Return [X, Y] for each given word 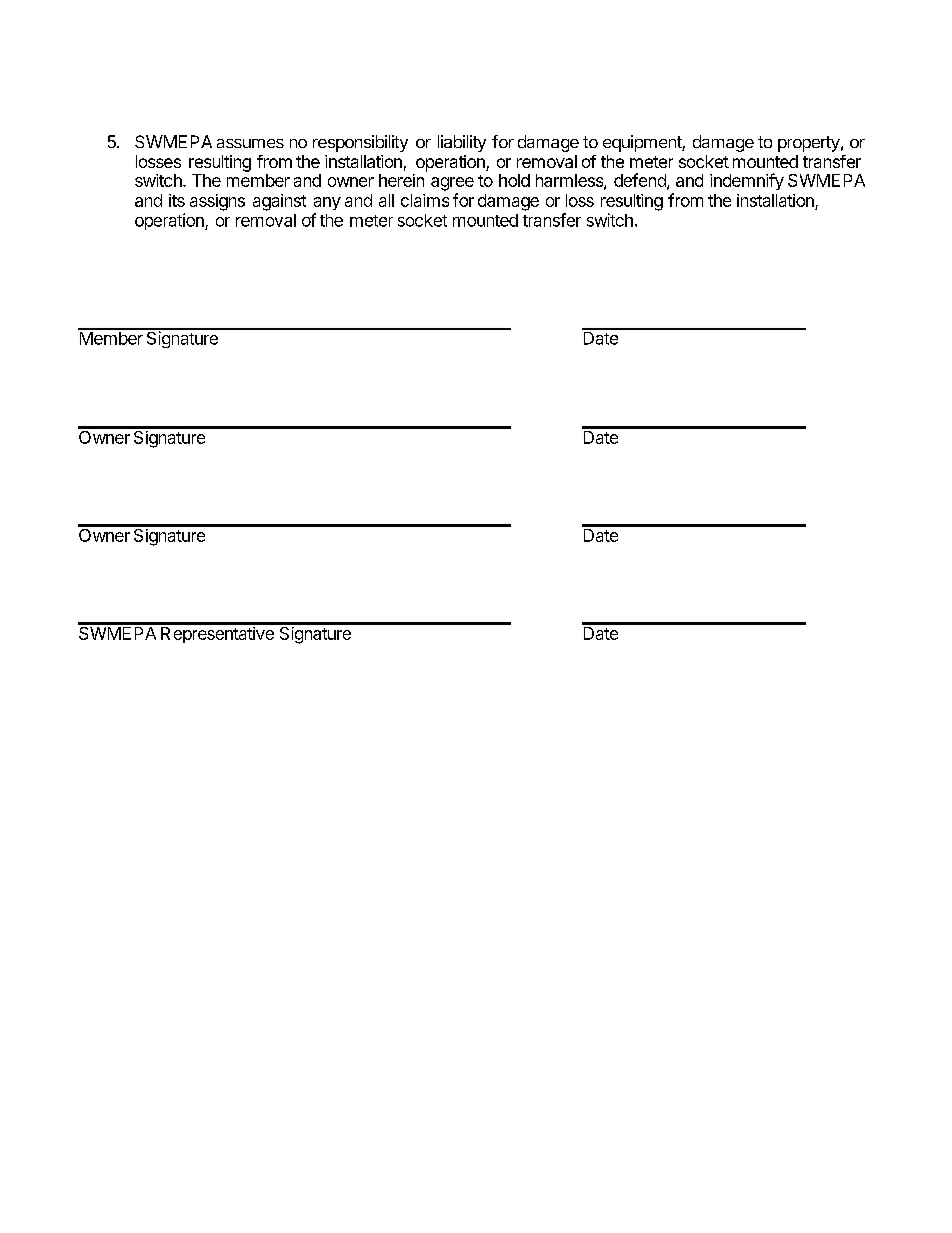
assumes [250, 143]
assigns [217, 202]
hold [514, 180]
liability [462, 143]
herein [401, 180]
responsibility [360, 143]
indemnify [747, 181]
